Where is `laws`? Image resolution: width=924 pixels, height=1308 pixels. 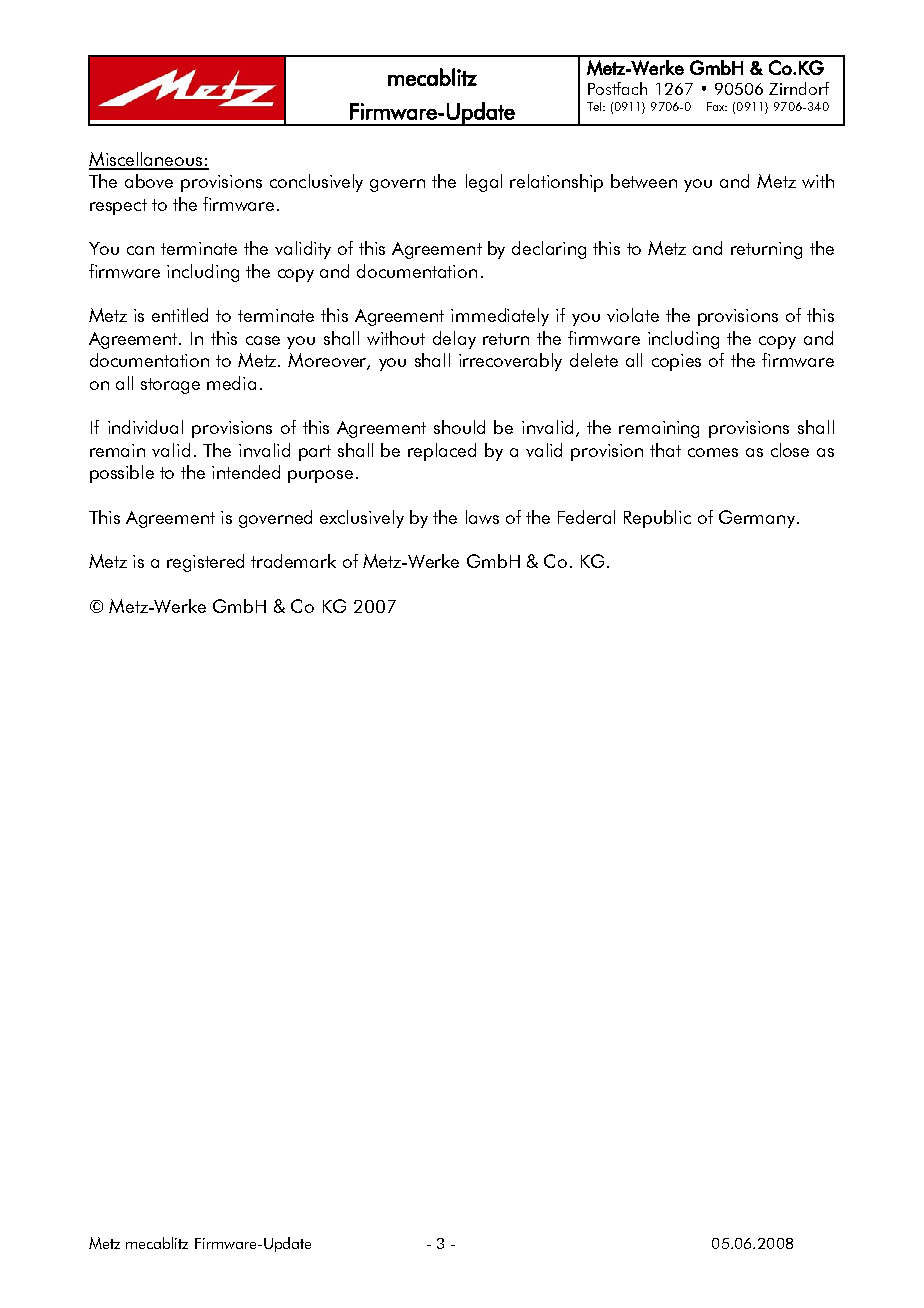 laws is located at coordinates (482, 517).
